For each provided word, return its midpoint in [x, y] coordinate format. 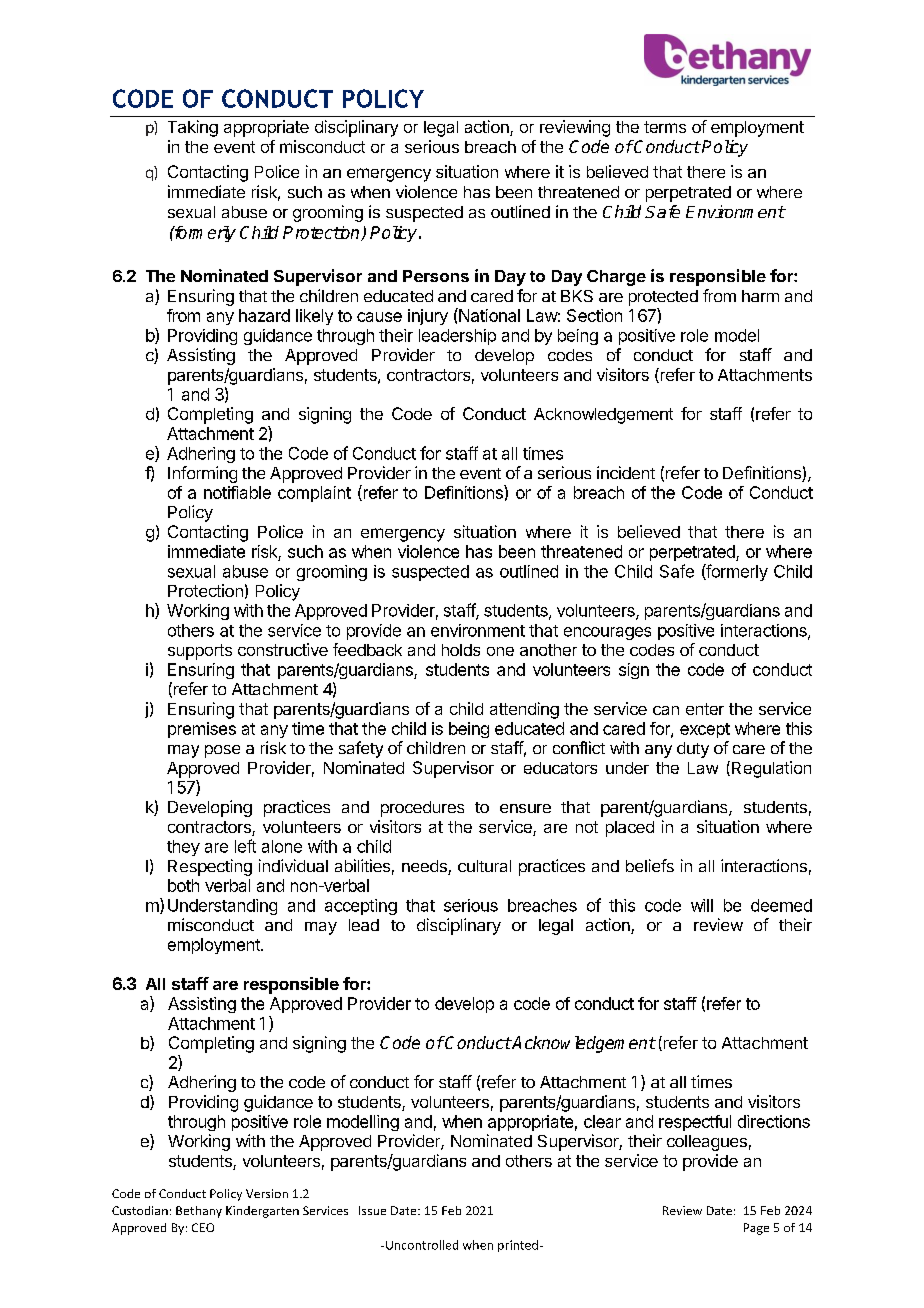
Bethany [199, 1212]
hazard [264, 315]
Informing [202, 474]
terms [665, 127]
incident [626, 472]
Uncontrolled [422, 1245]
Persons [436, 276]
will [702, 905]
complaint [314, 494]
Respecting [210, 867]
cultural [484, 866]
